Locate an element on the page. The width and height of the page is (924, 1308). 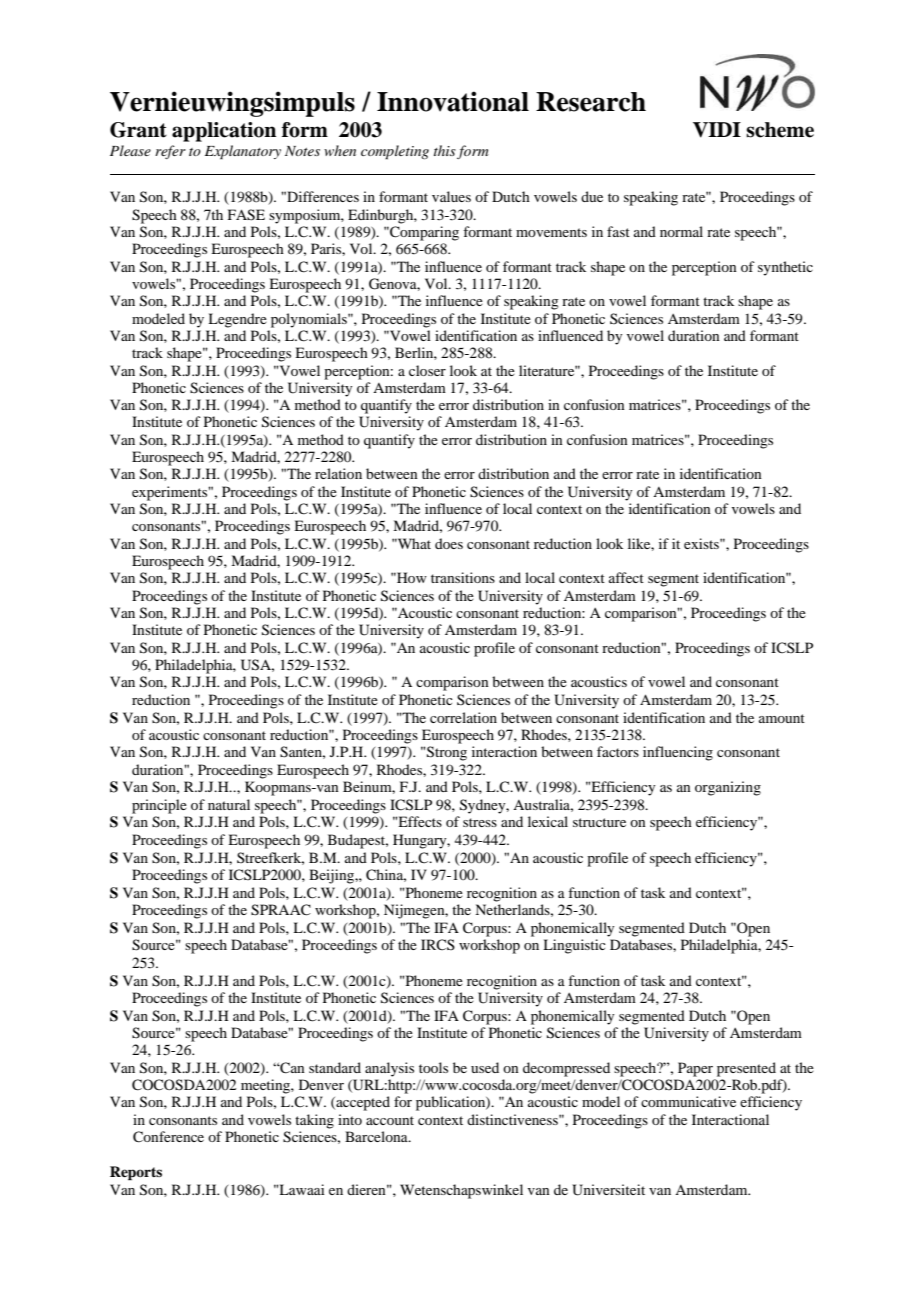
application is located at coordinates (224, 132).
